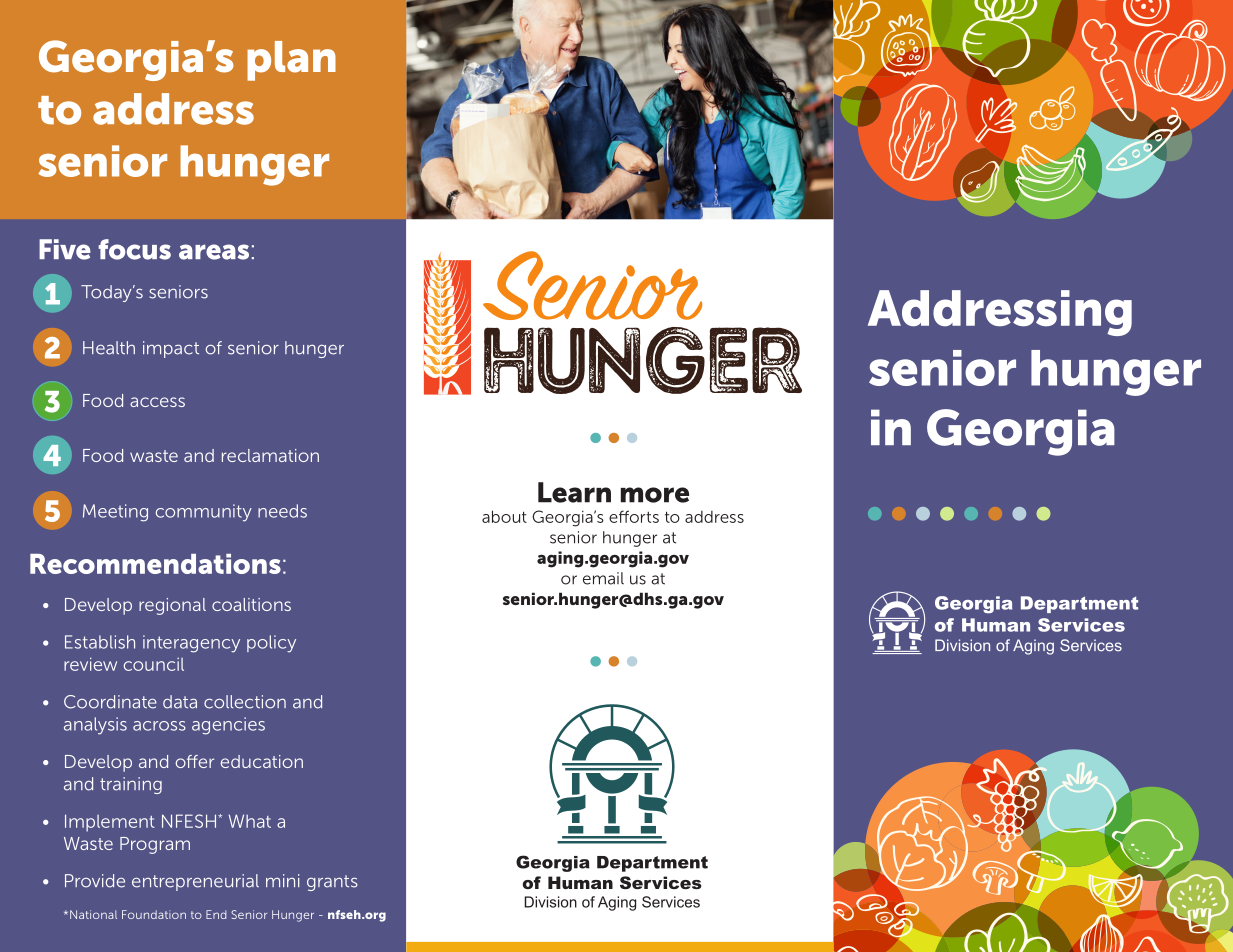  What do you see at coordinates (332, 883) in the image?
I see `grants` at bounding box center [332, 883].
